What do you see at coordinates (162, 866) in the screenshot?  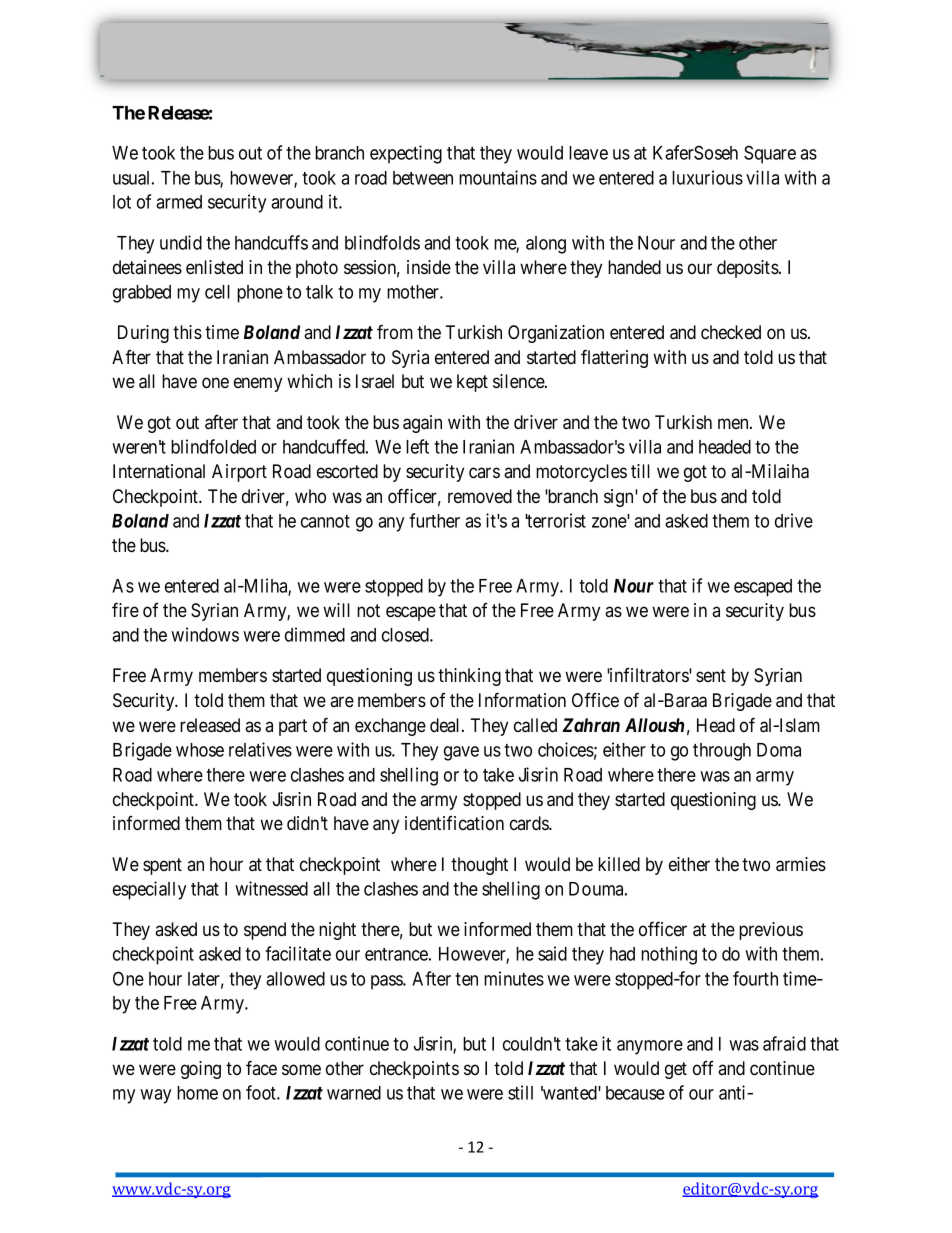 I see `spent` at bounding box center [162, 866].
